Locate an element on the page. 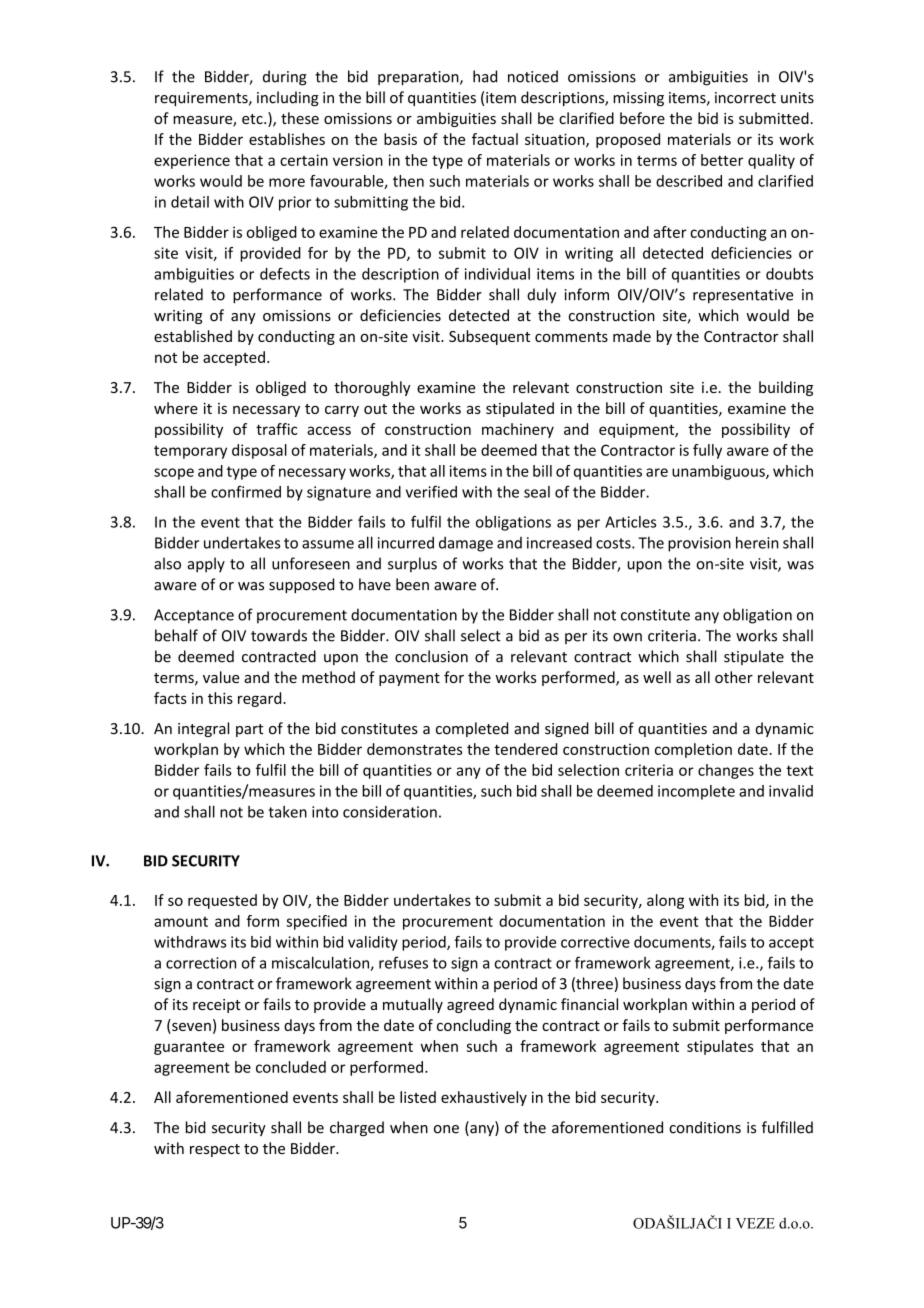  along is located at coordinates (665, 901).
